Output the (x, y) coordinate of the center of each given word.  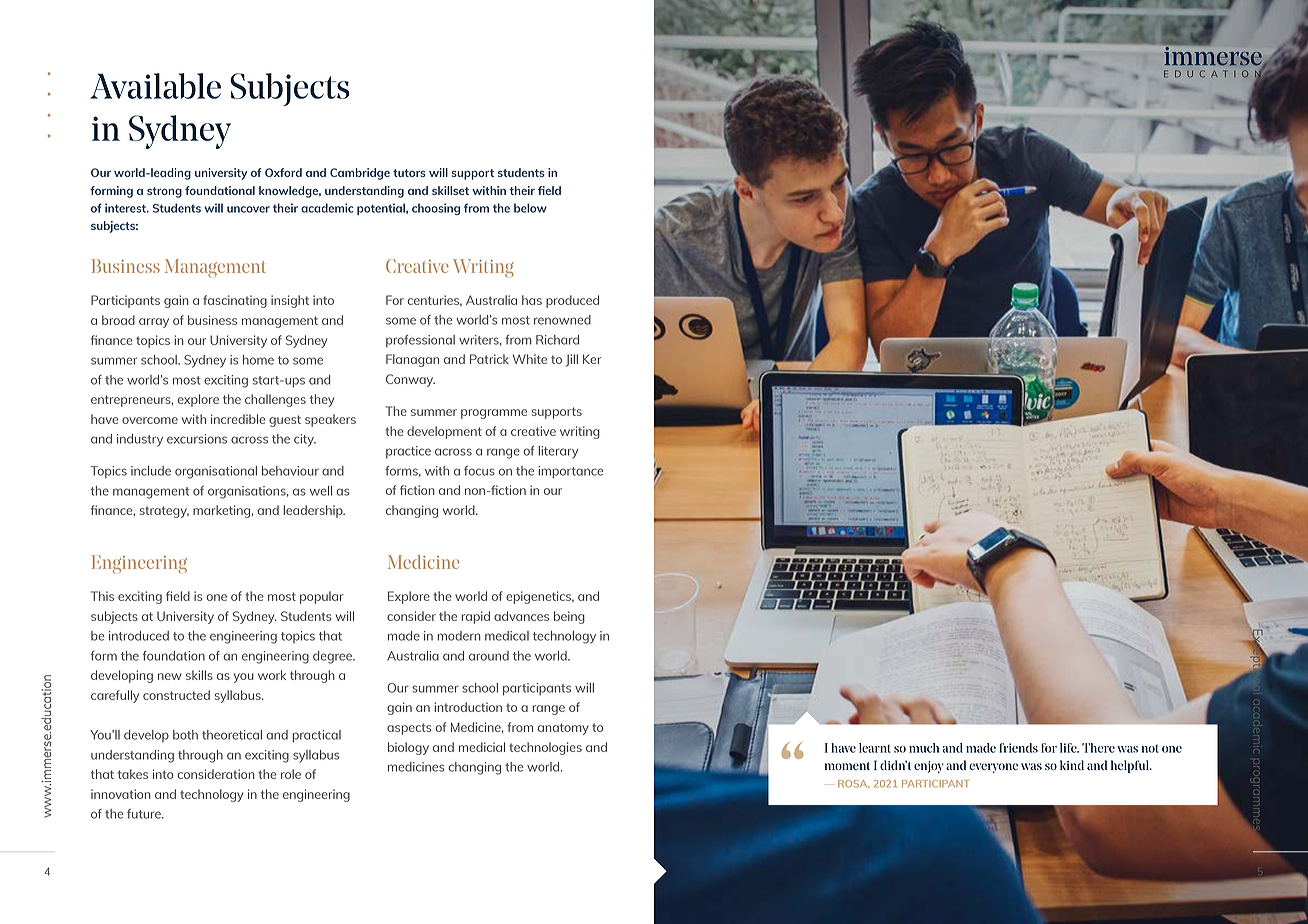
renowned (562, 320)
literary (558, 452)
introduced (139, 636)
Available (155, 86)
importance (571, 472)
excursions (197, 439)
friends (1018, 748)
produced (572, 301)
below (530, 208)
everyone (993, 768)
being (569, 617)
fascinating (235, 301)
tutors (409, 173)
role (291, 774)
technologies (545, 748)
